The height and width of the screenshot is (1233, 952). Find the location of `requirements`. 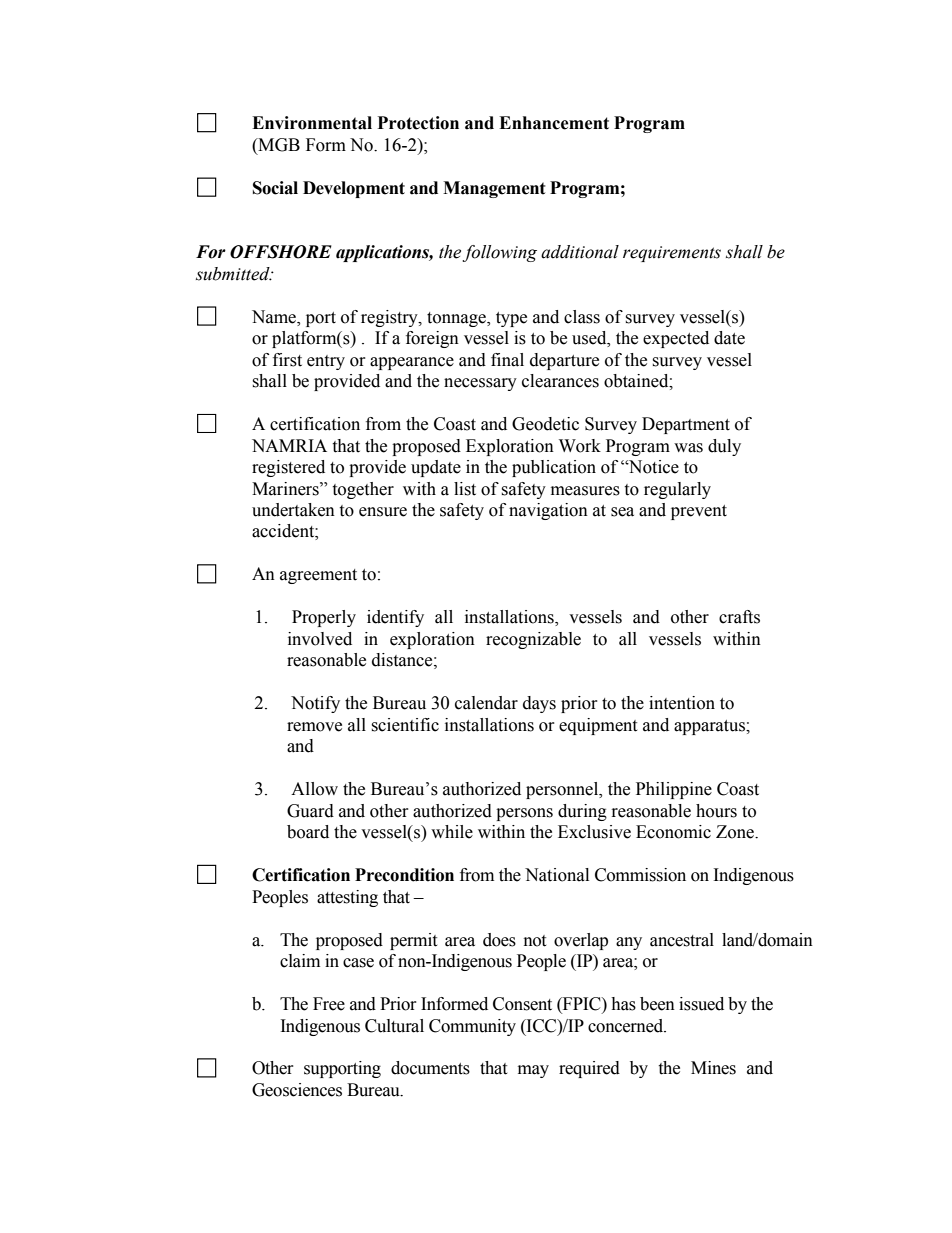

requirements is located at coordinates (672, 254).
